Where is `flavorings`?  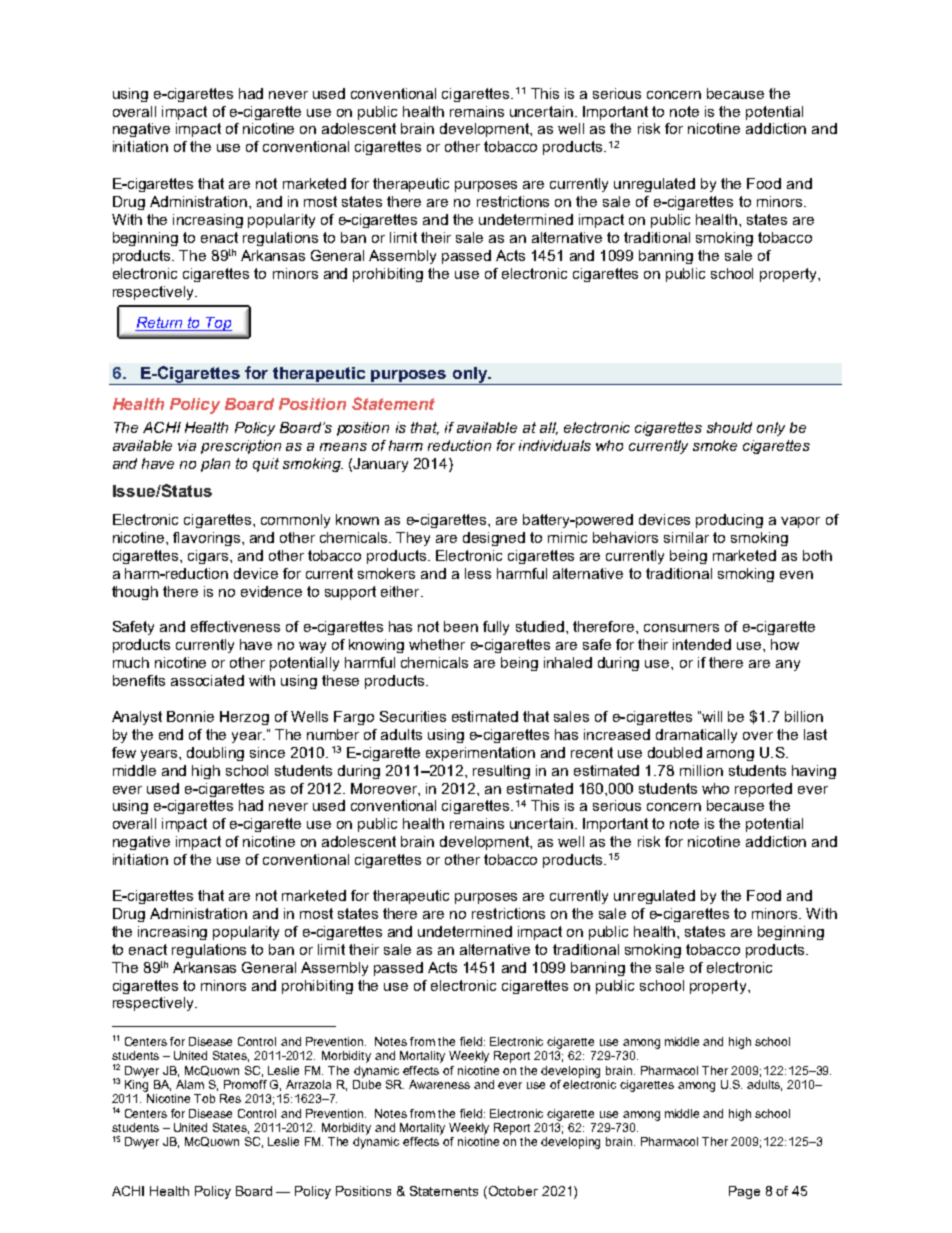 flavorings is located at coordinates (208, 539).
